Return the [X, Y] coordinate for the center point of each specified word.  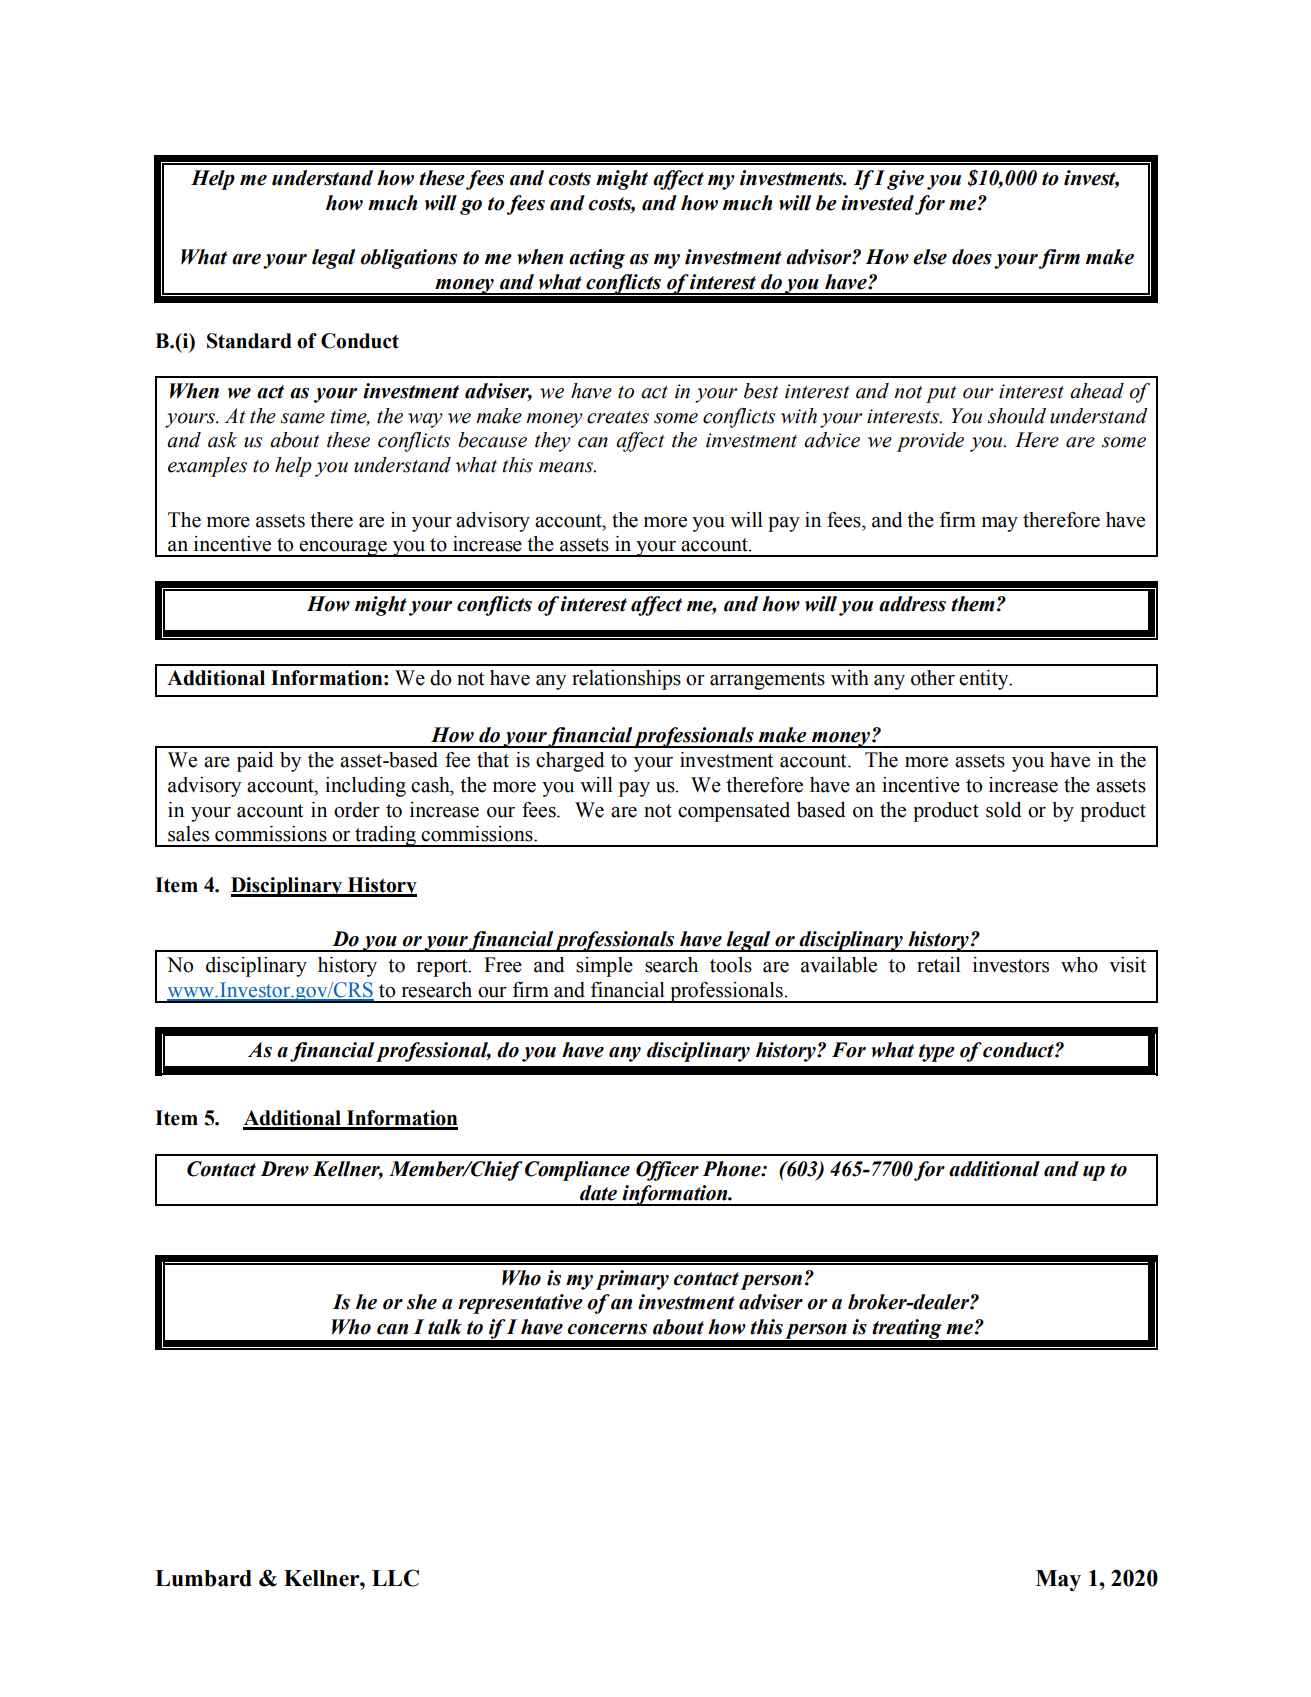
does [972, 257]
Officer [667, 1171]
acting [597, 259]
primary [632, 1280]
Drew [284, 1169]
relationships [626, 680]
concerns [607, 1329]
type [937, 1053]
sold [1004, 810]
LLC [395, 1578]
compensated [734, 812]
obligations [408, 259]
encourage [343, 549]
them [973, 604]
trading [385, 836]
